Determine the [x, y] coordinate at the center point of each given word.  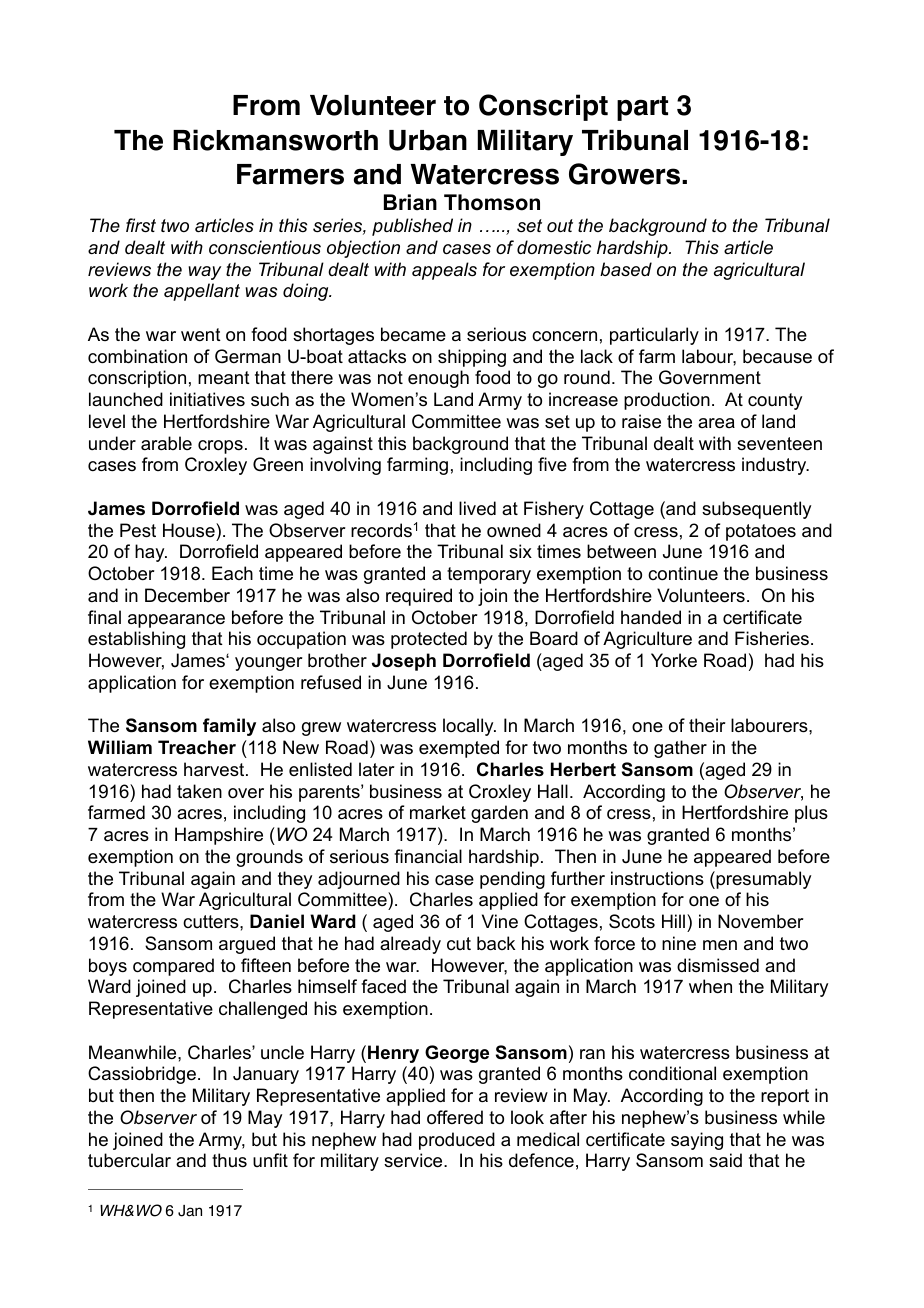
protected [429, 640]
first [141, 225]
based [626, 269]
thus [229, 1160]
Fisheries [772, 638]
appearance [176, 621]
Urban [428, 140]
